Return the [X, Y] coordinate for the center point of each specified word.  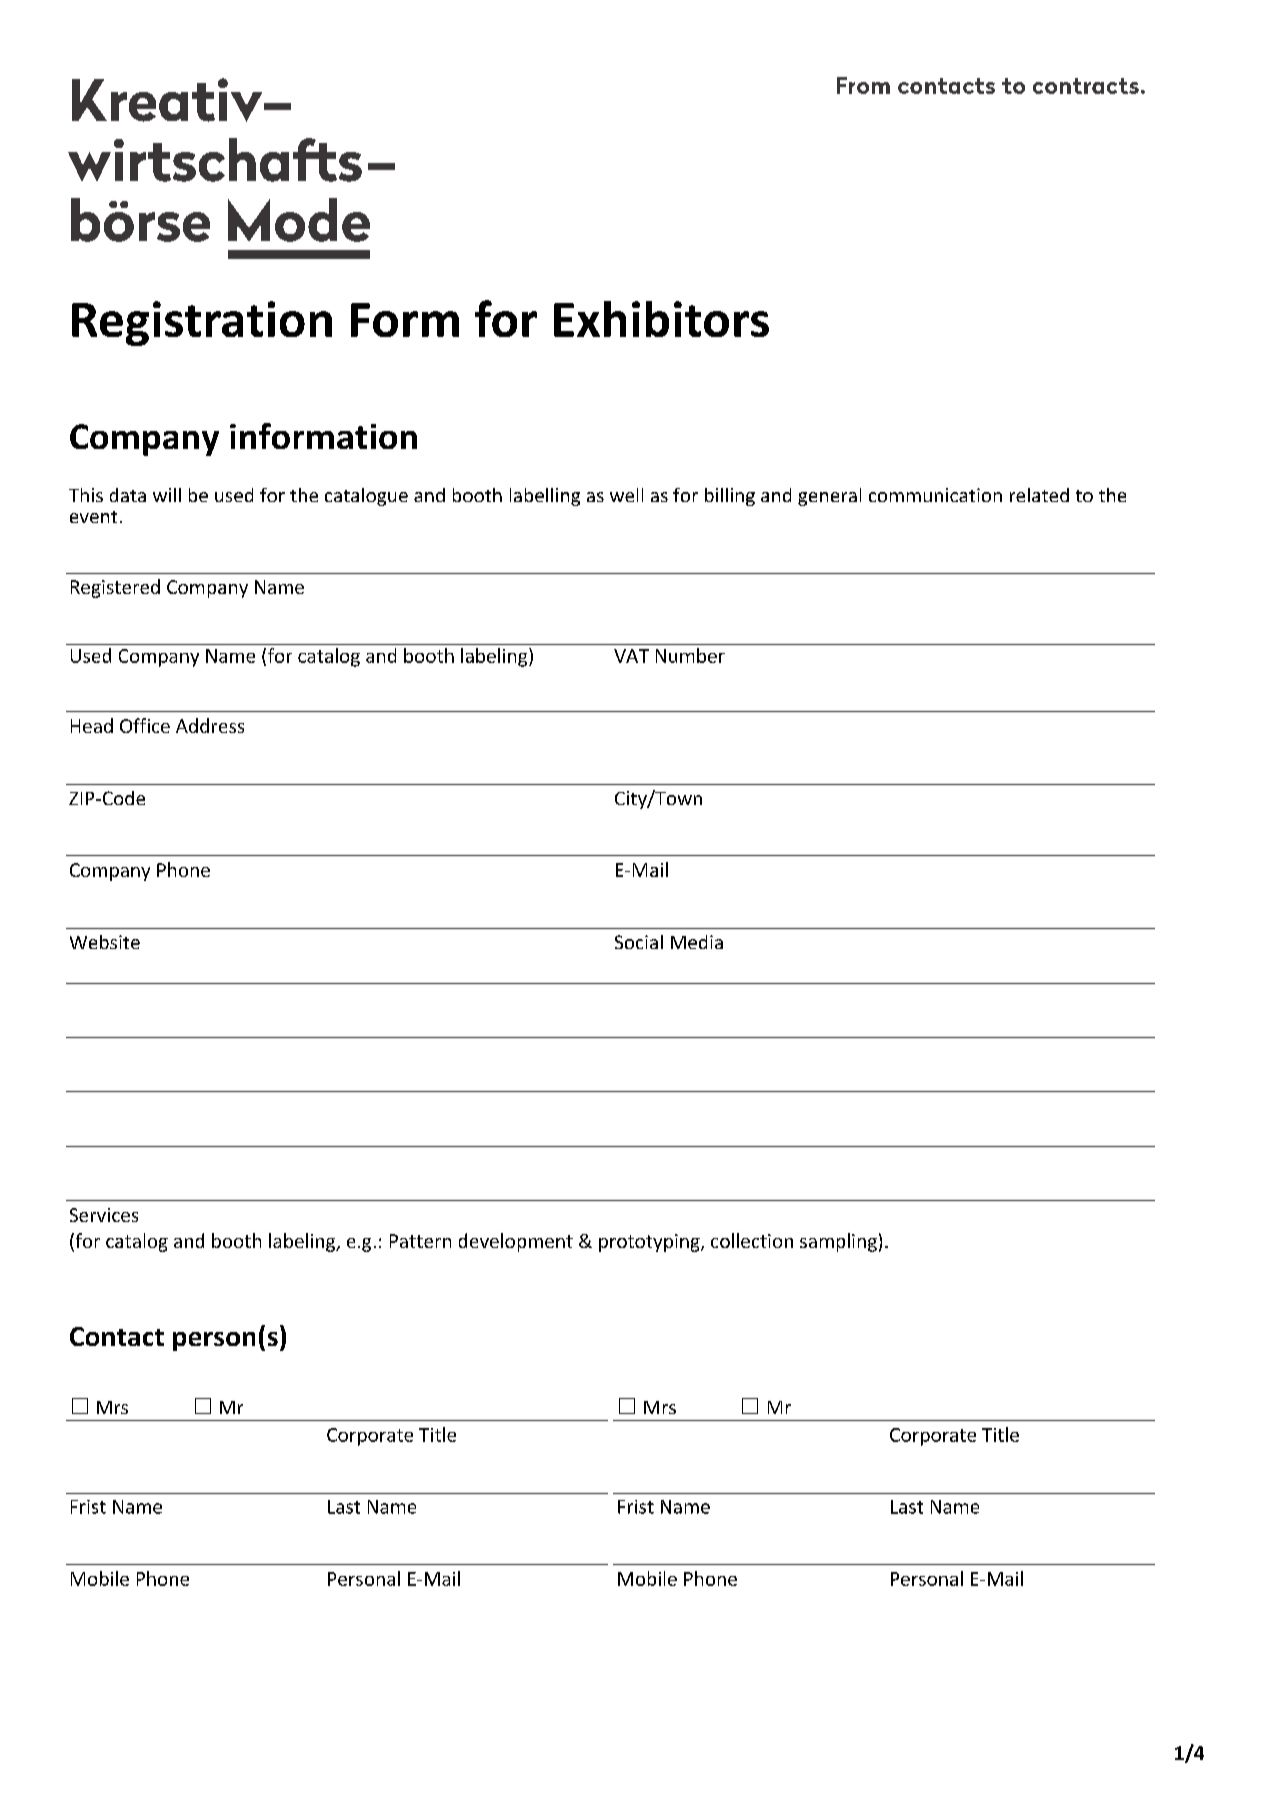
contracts [1086, 86]
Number [690, 655]
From [863, 85]
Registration [202, 323]
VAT [631, 656]
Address [210, 725]
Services [104, 1215]
